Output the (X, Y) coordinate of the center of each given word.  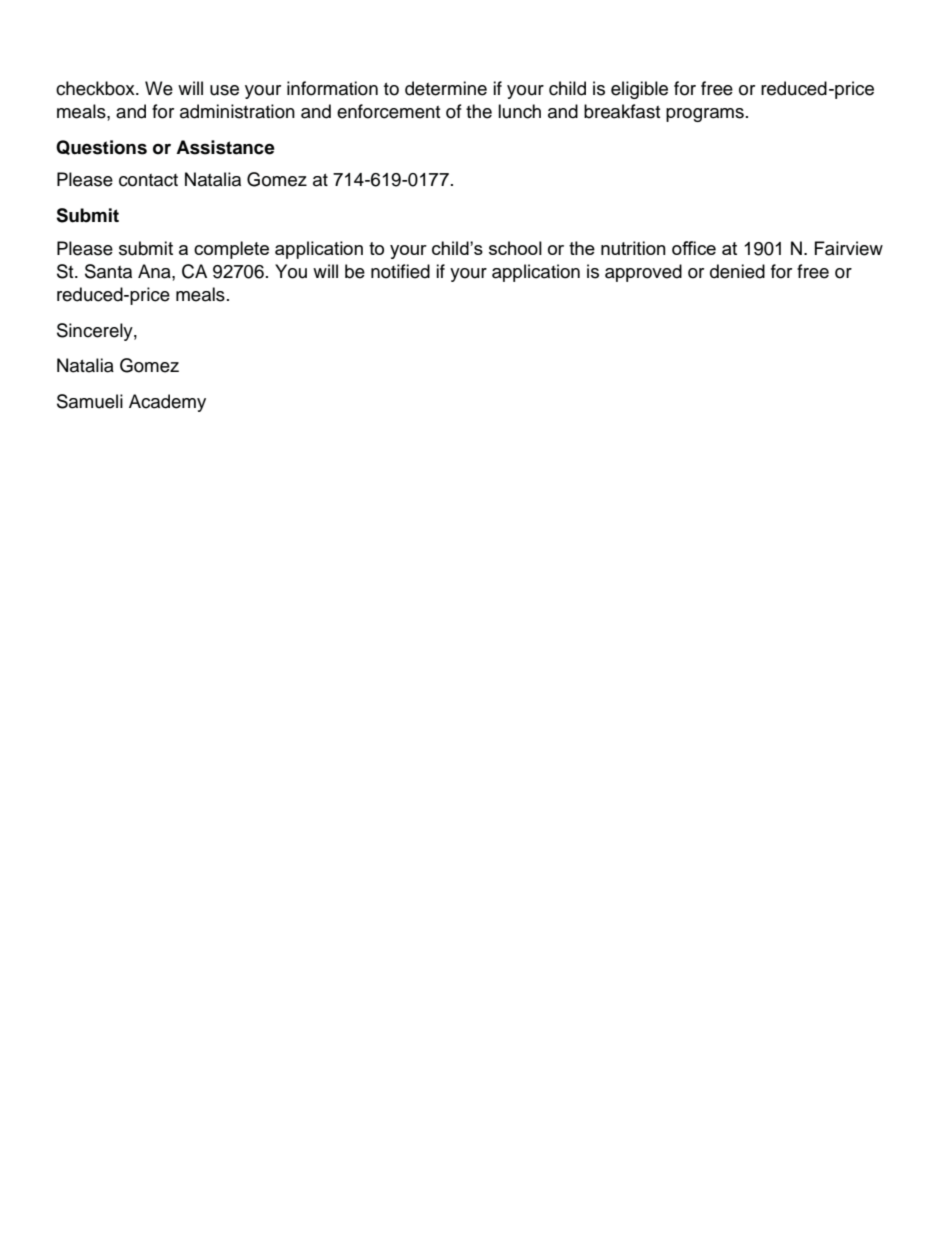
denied (737, 271)
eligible (639, 90)
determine (446, 88)
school (515, 248)
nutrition (633, 248)
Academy (167, 403)
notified (400, 271)
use (224, 90)
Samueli (90, 401)
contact (148, 180)
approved (643, 273)
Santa (108, 271)
